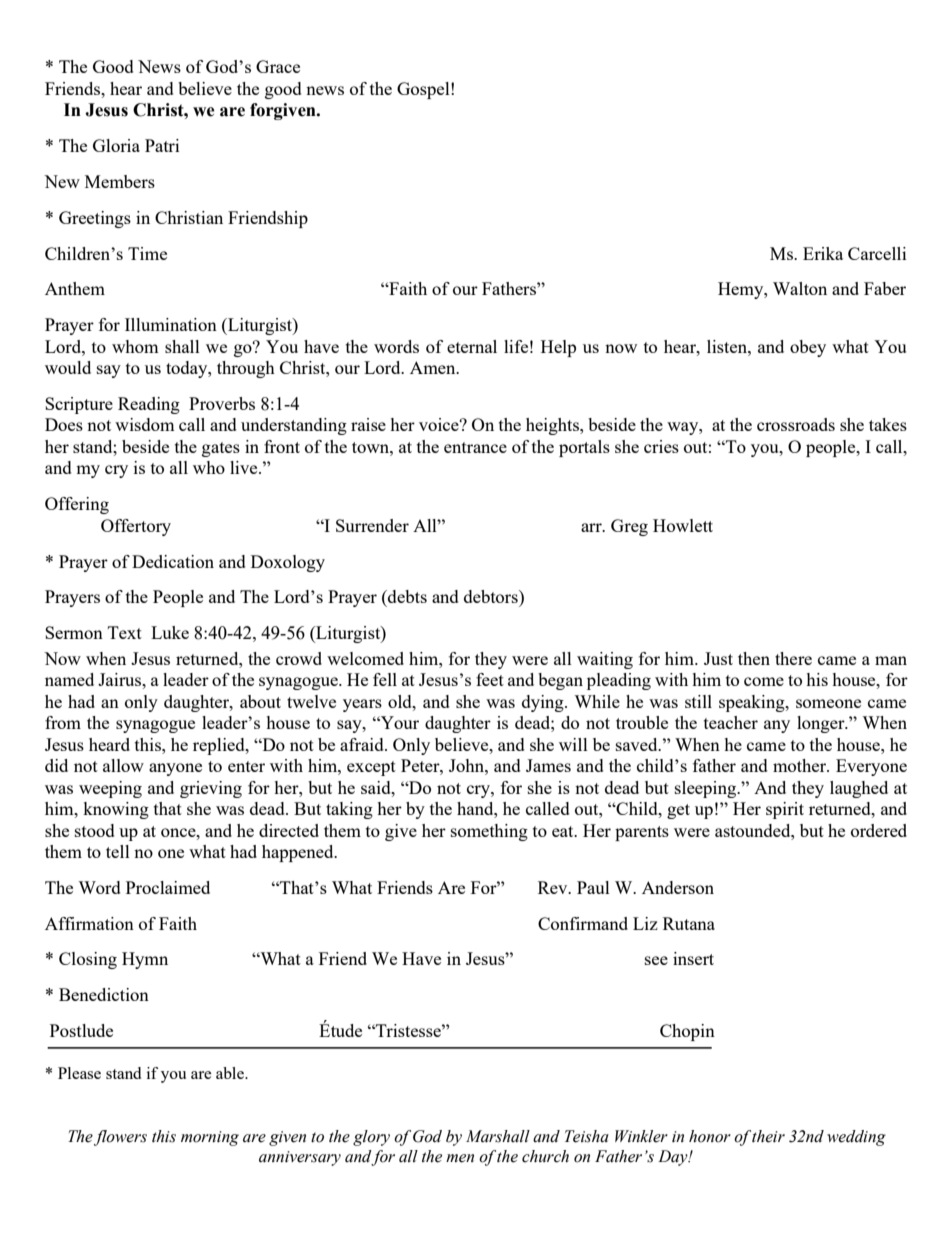 Image resolution: width=952 pixels, height=1233 pixels. What do you see at coordinates (175, 769) in the page?
I see `anyone` at bounding box center [175, 769].
